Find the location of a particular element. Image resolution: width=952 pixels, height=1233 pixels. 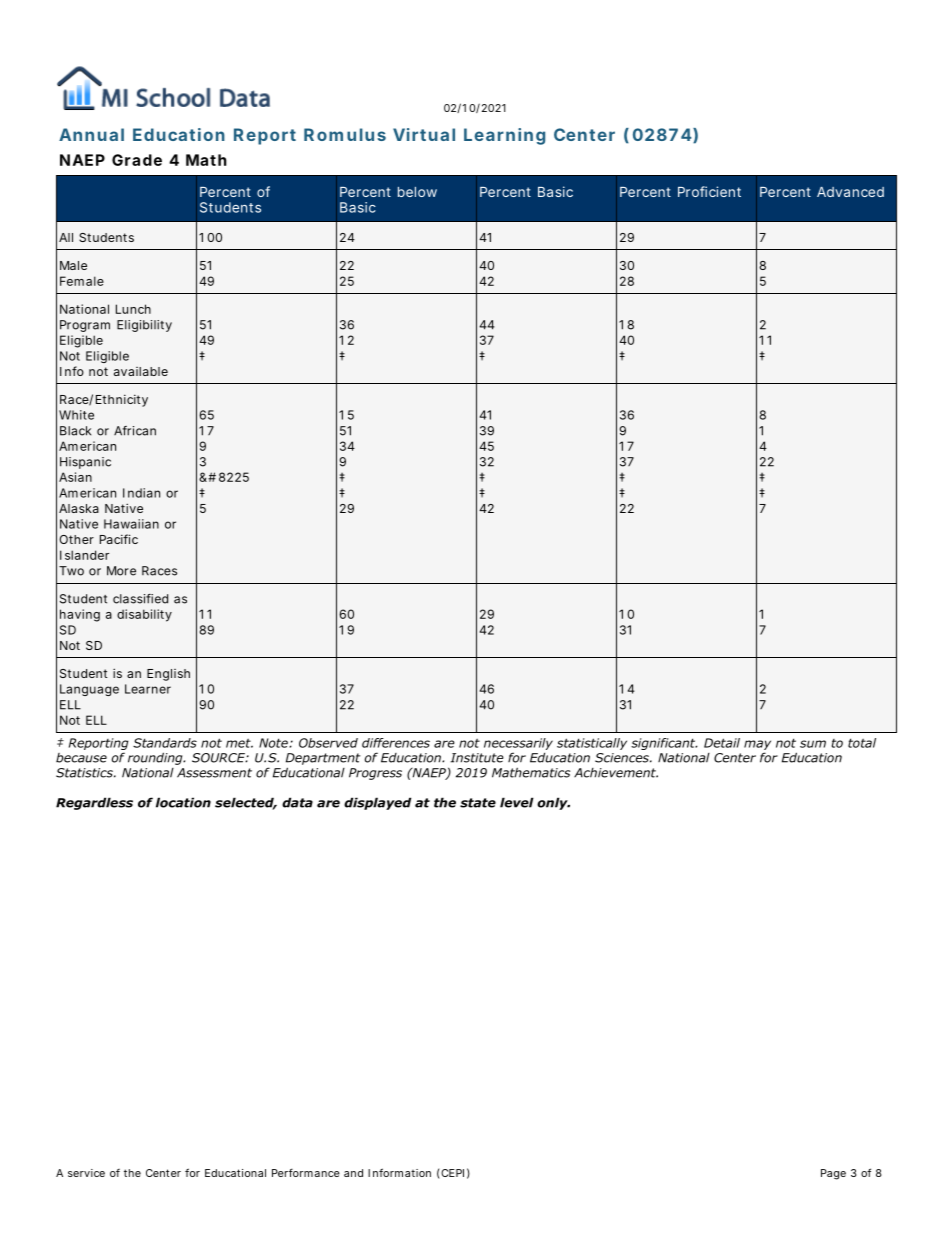

location is located at coordinates (183, 802).
